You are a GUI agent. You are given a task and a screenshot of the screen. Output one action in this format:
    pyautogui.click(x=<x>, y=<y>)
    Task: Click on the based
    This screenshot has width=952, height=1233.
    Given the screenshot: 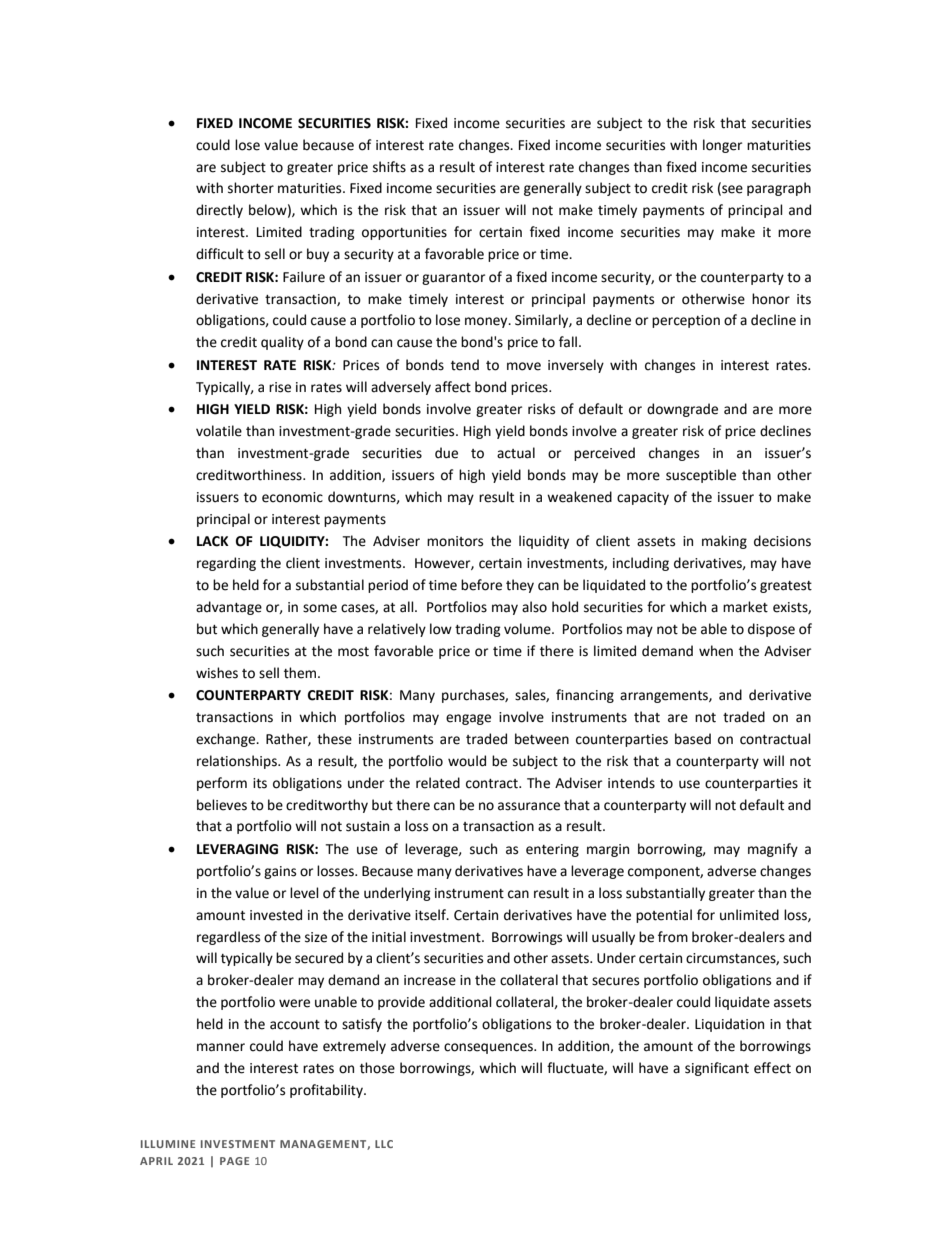 What is the action you would take?
    pyautogui.click(x=693, y=739)
